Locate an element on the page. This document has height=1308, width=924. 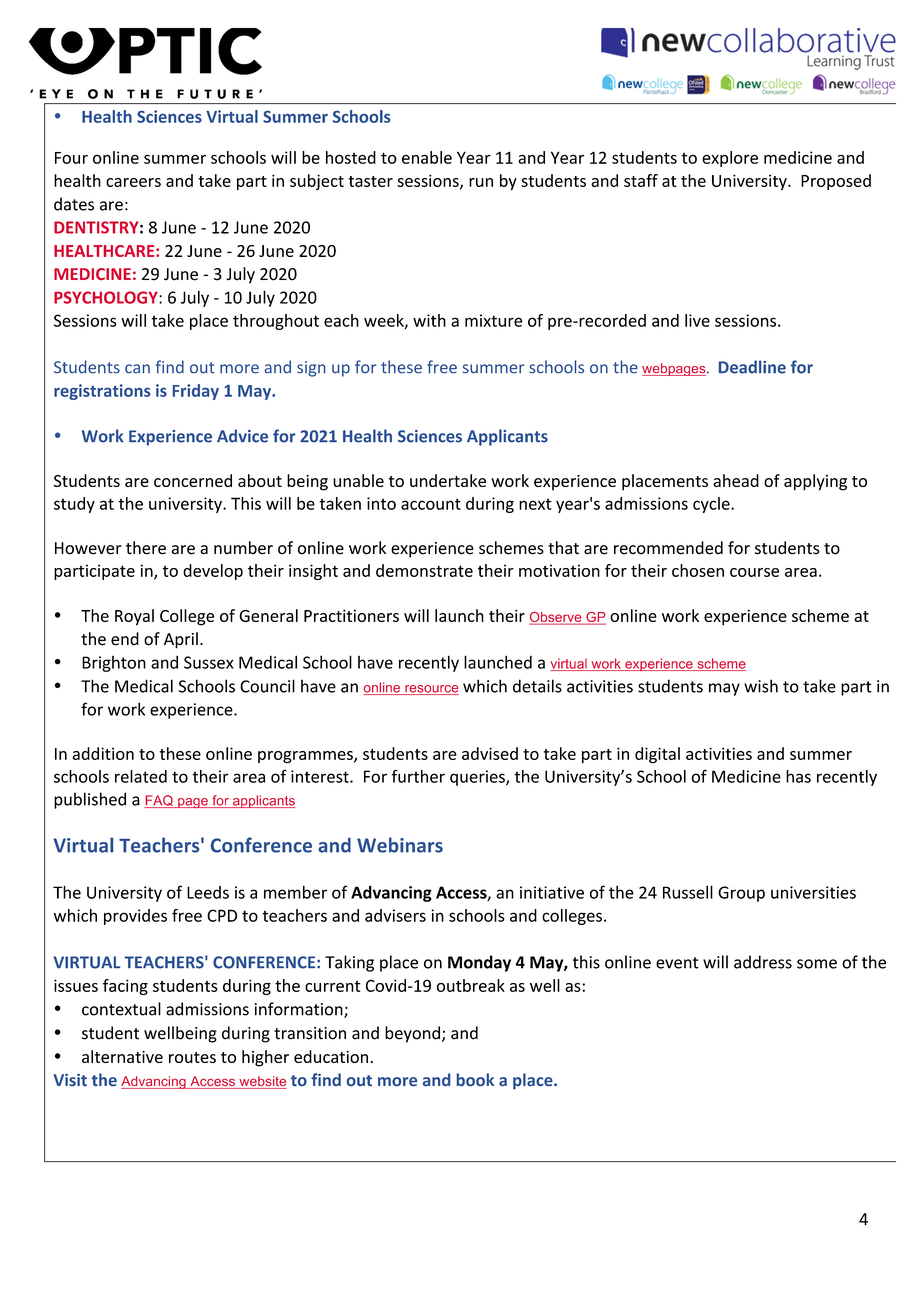
run is located at coordinates (481, 182).
